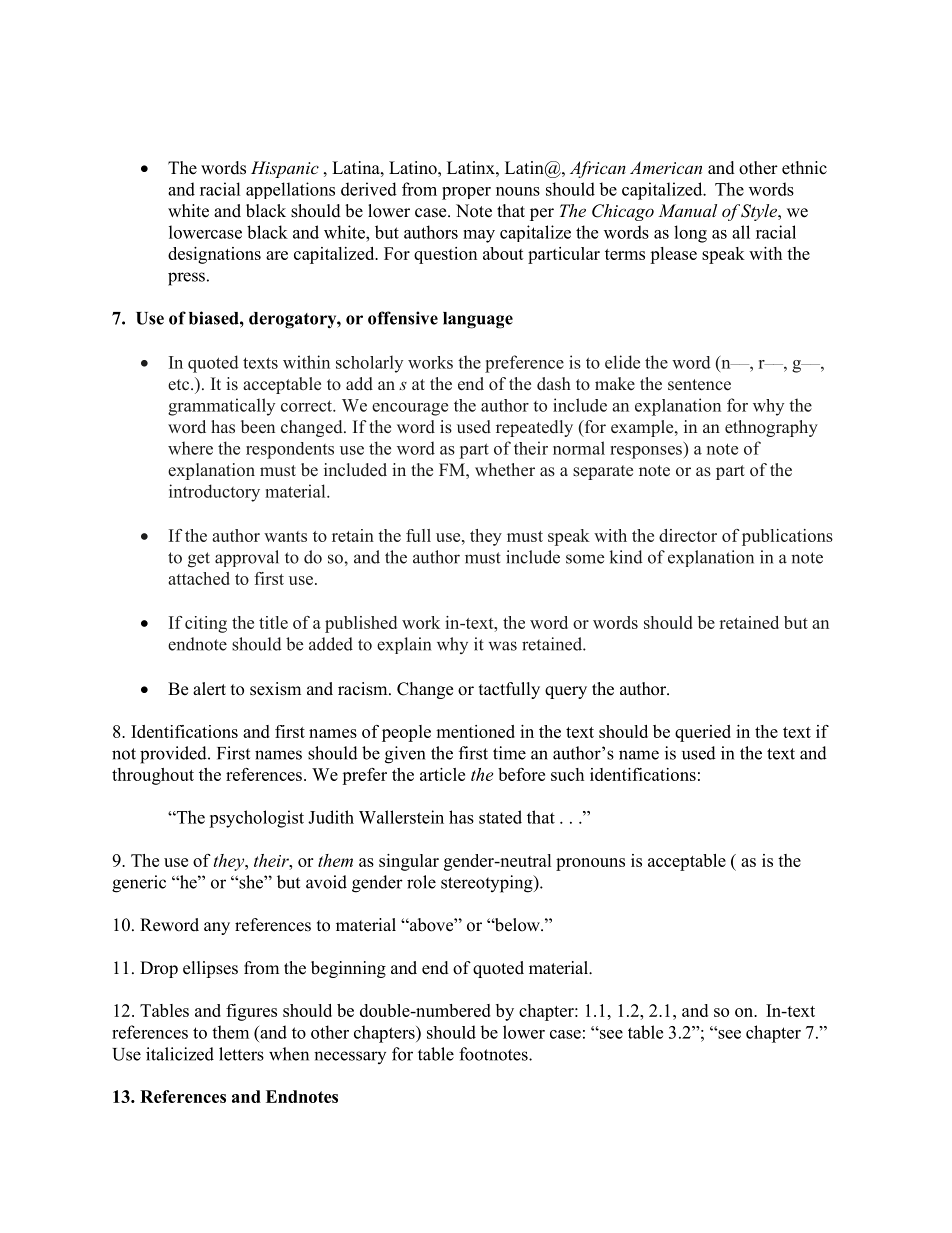  I want to click on letters, so click(241, 1054).
